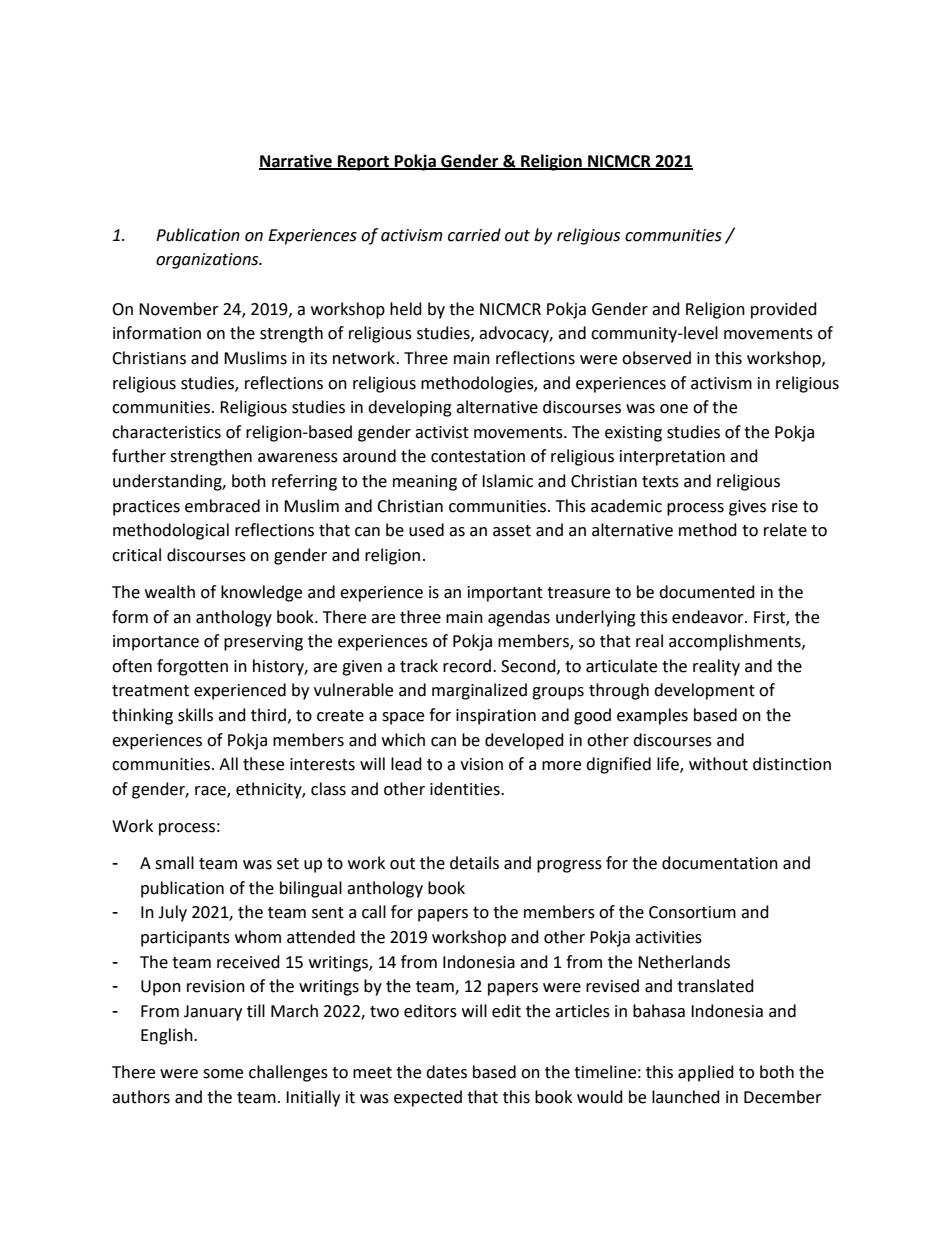 This image has height=1233, width=952. I want to click on provided, so click(784, 310).
